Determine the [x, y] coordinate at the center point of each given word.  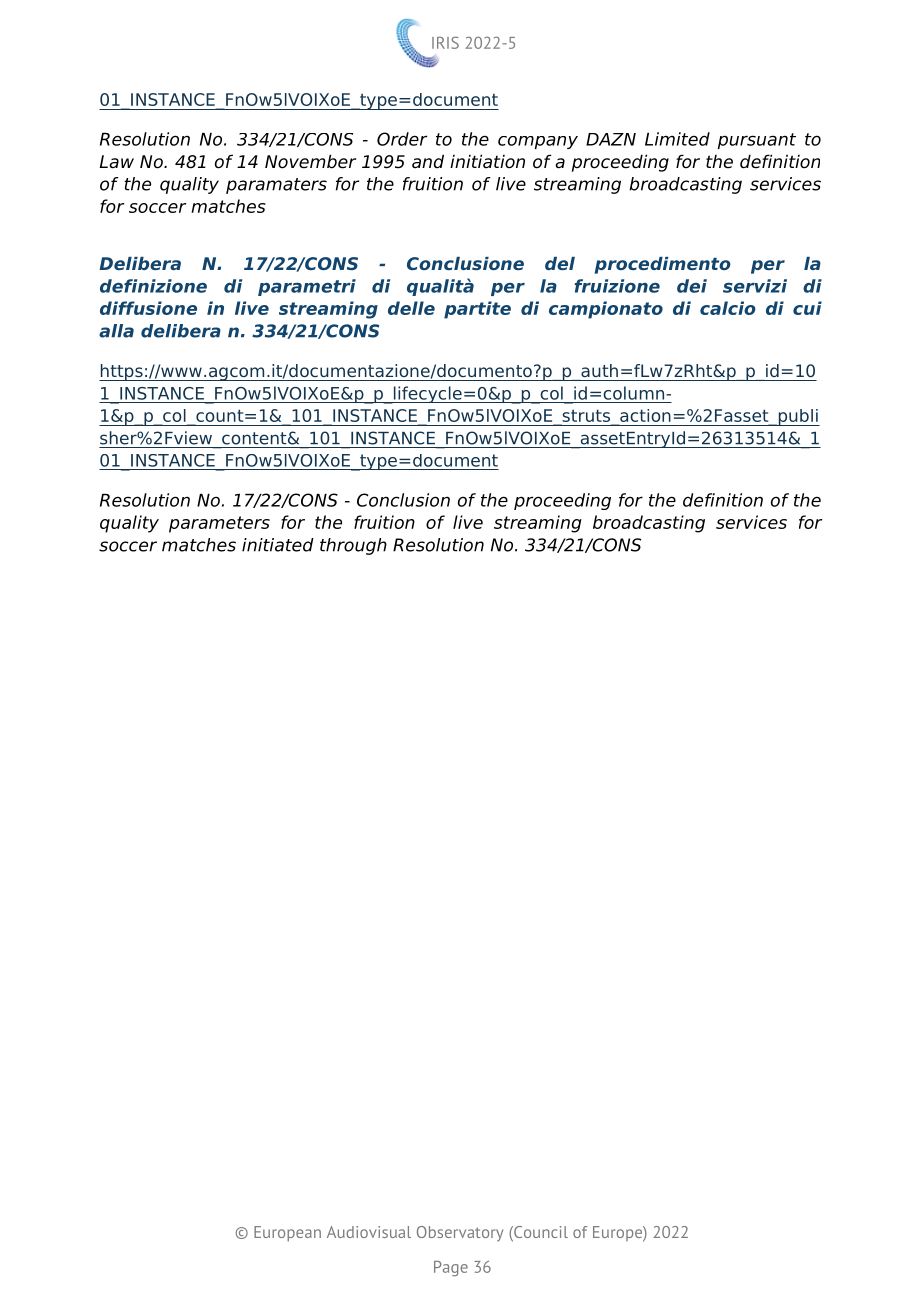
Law [117, 162]
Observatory [460, 1234]
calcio [728, 308]
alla [116, 331]
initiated [278, 545]
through [353, 546]
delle [411, 308]
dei [692, 286]
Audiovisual [369, 1232]
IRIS [445, 42]
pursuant [757, 141]
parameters [219, 524]
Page [451, 1268]
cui [807, 308]
